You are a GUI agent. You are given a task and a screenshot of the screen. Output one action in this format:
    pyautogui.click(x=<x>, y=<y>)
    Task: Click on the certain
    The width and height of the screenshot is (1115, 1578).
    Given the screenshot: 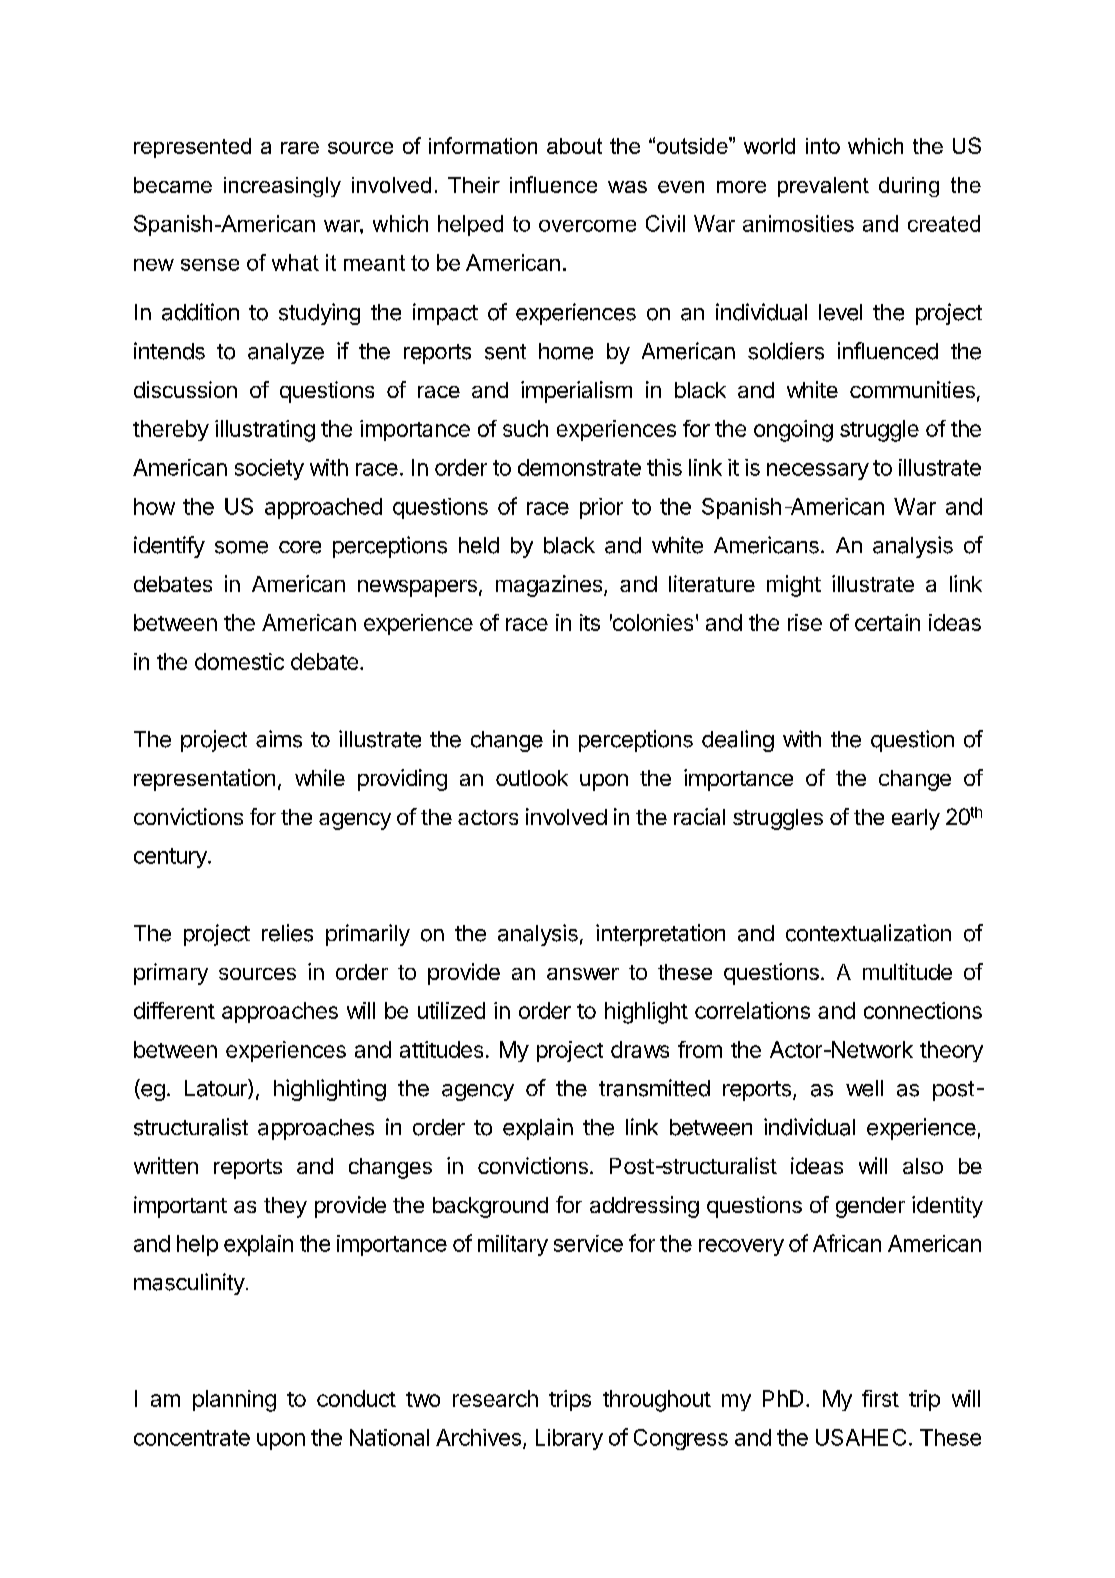 What is the action you would take?
    pyautogui.click(x=887, y=622)
